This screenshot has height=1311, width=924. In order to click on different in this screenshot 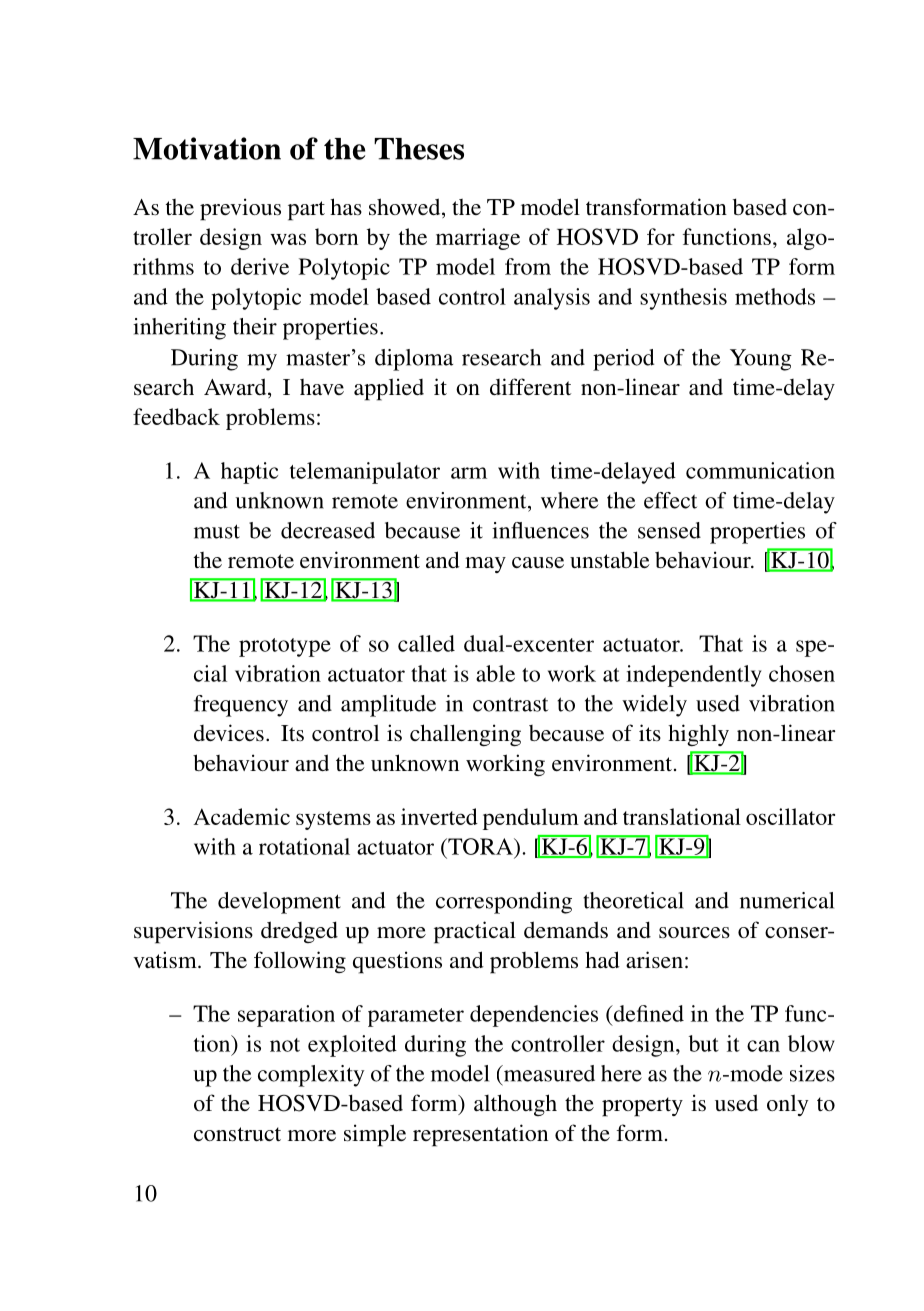, I will do `click(530, 386)`.
